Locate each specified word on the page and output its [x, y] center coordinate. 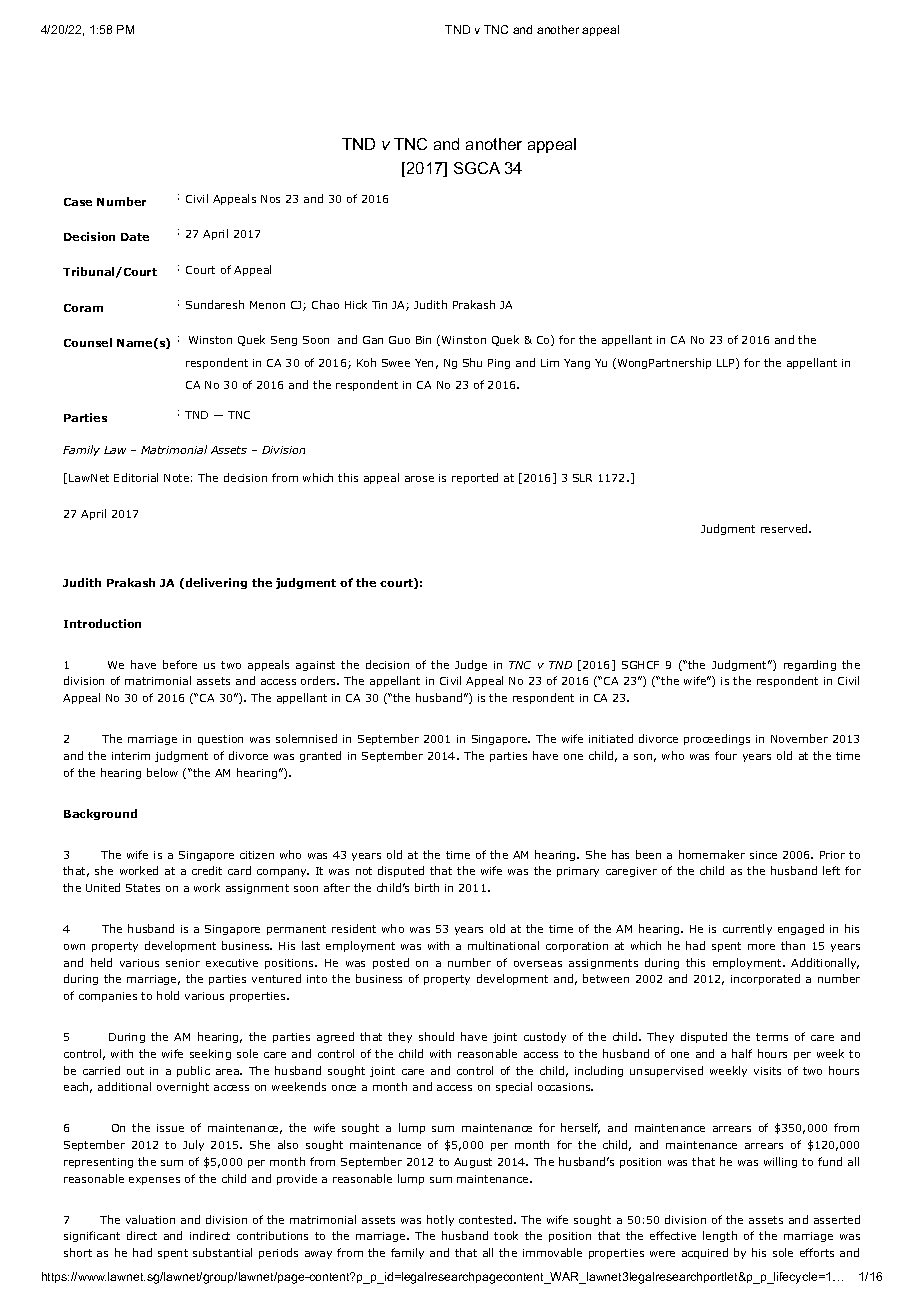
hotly [440, 1220]
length [720, 1236]
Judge [471, 665]
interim [131, 756]
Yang [577, 364]
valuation [150, 1219]
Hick [356, 304]
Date [135, 237]
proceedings [717, 739]
